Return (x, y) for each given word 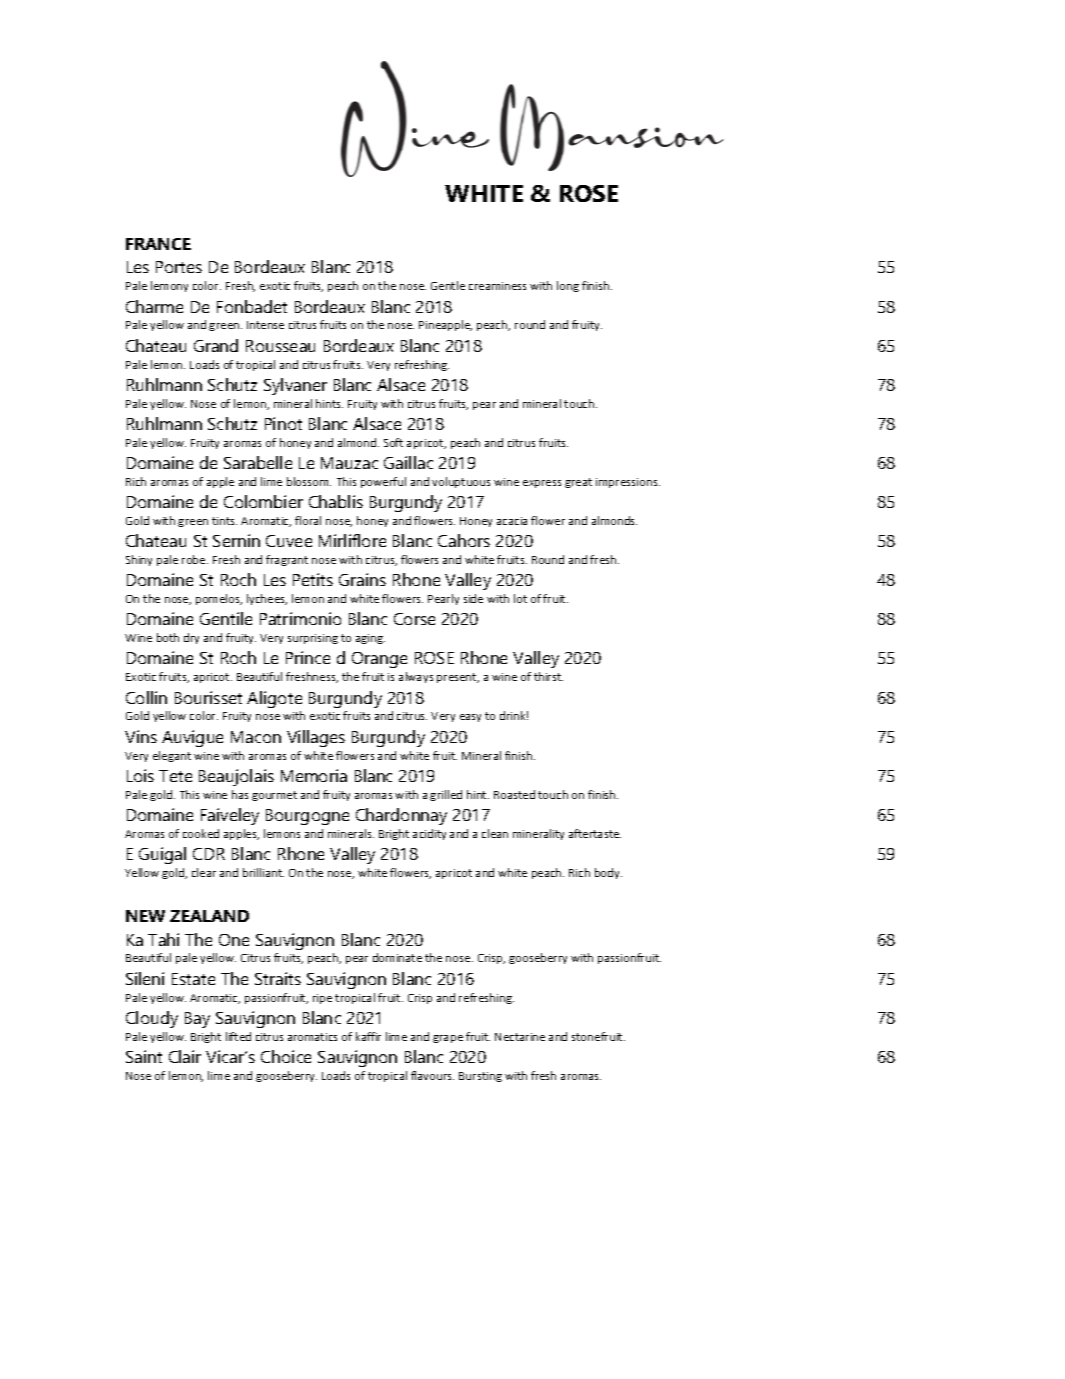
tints (224, 521)
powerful (383, 482)
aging (370, 639)
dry (191, 638)
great (578, 483)
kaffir (368, 1036)
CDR (209, 854)
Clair (185, 1056)
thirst (548, 676)
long (568, 286)
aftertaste (595, 833)
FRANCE (158, 244)
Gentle (448, 285)
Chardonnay (401, 816)
